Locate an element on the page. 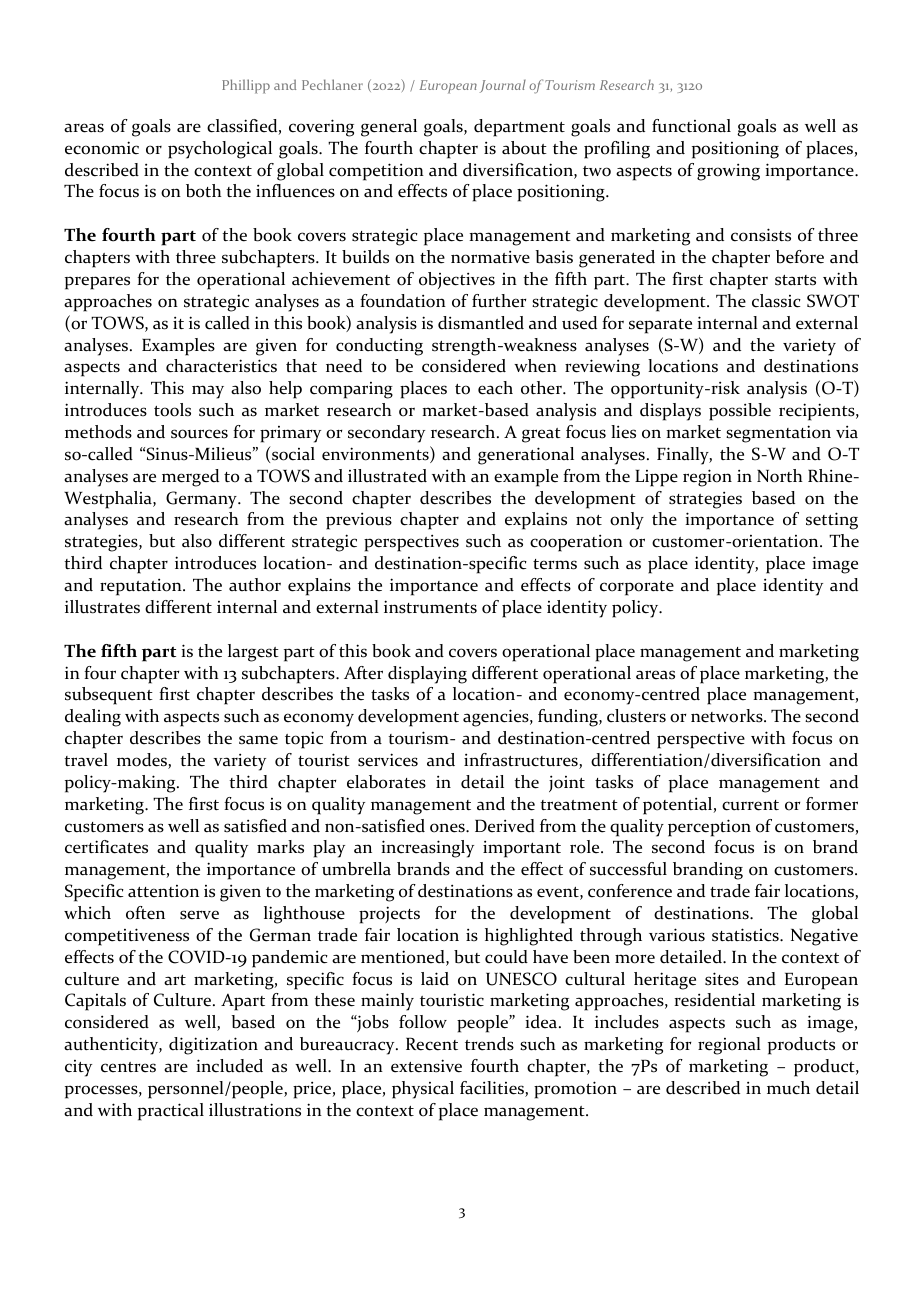  attention is located at coordinates (163, 891).
